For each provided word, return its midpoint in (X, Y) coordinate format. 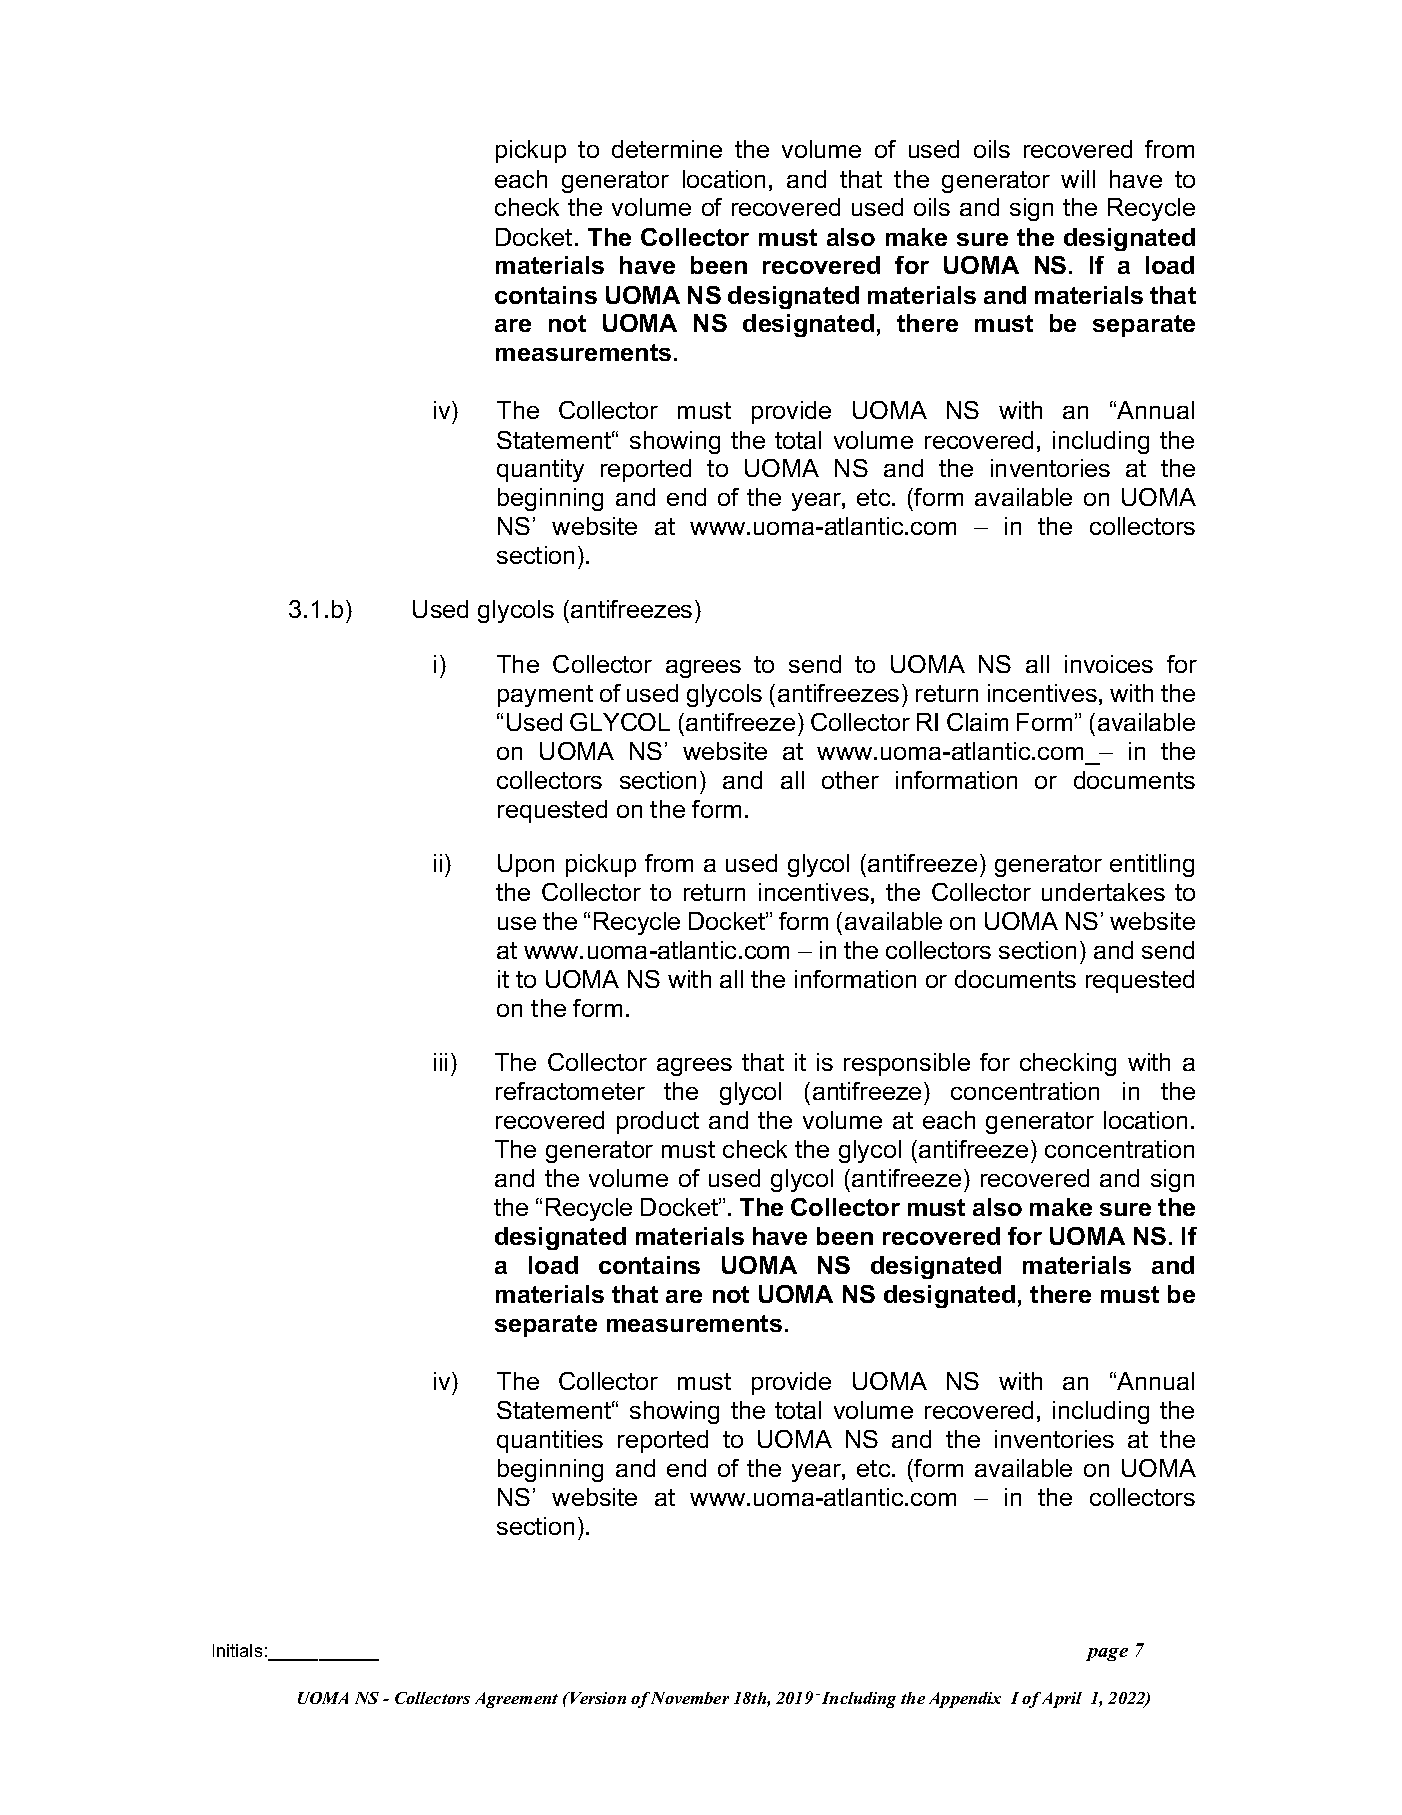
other (850, 780)
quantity (540, 470)
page (1107, 1654)
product (658, 1122)
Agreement (516, 1700)
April (1062, 1700)
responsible (907, 1064)
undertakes (1103, 892)
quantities (550, 1441)
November (690, 1698)
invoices (1109, 664)
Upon (526, 865)
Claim (977, 722)
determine (667, 149)
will (1078, 179)
